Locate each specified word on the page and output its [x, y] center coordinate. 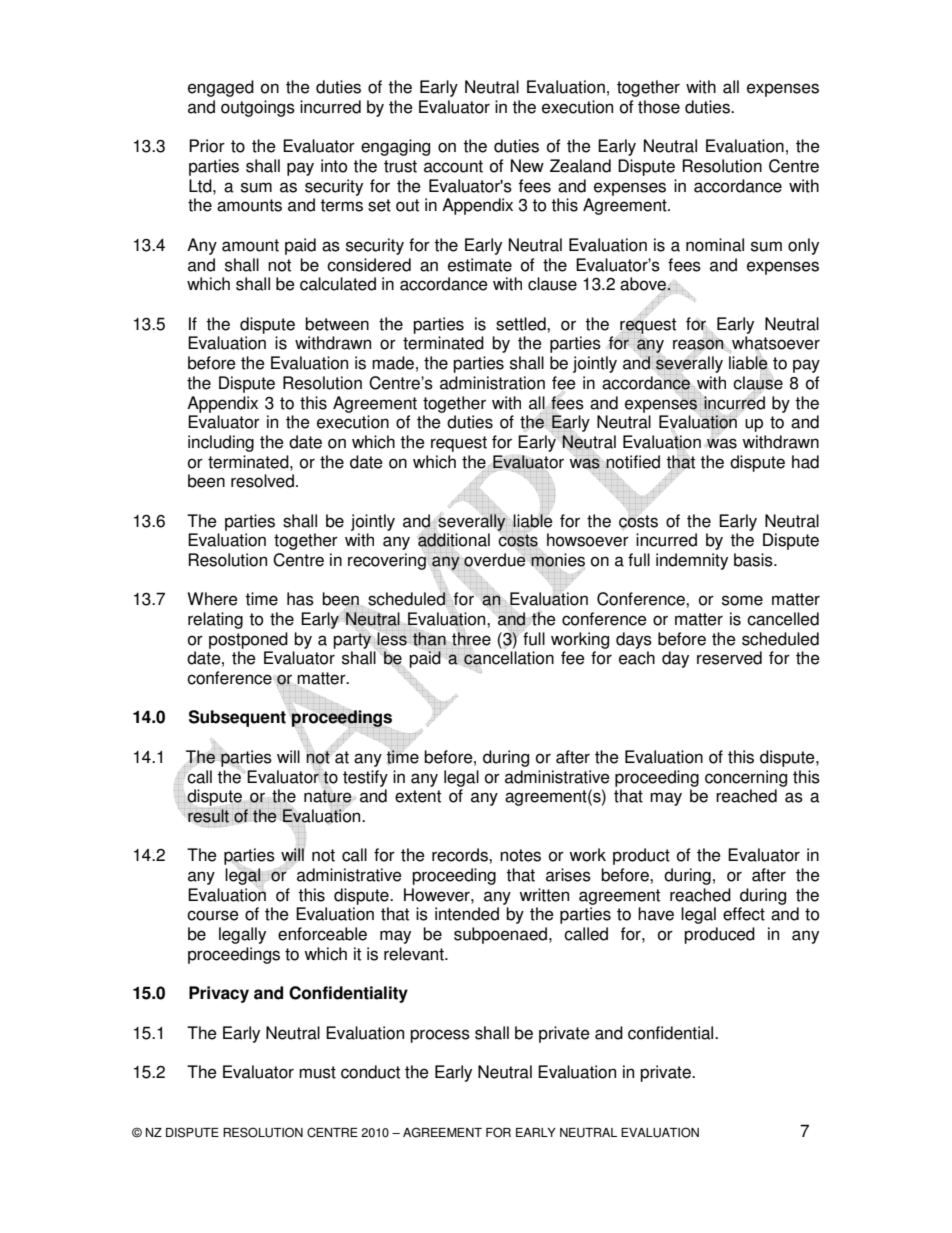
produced [719, 935]
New [527, 166]
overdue [495, 560]
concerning [746, 778]
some [742, 600]
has [300, 599]
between [337, 324]
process [440, 1036]
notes [520, 855]
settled [522, 324]
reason [699, 344]
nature [328, 796]
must [317, 1072]
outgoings [258, 108]
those [659, 107]
